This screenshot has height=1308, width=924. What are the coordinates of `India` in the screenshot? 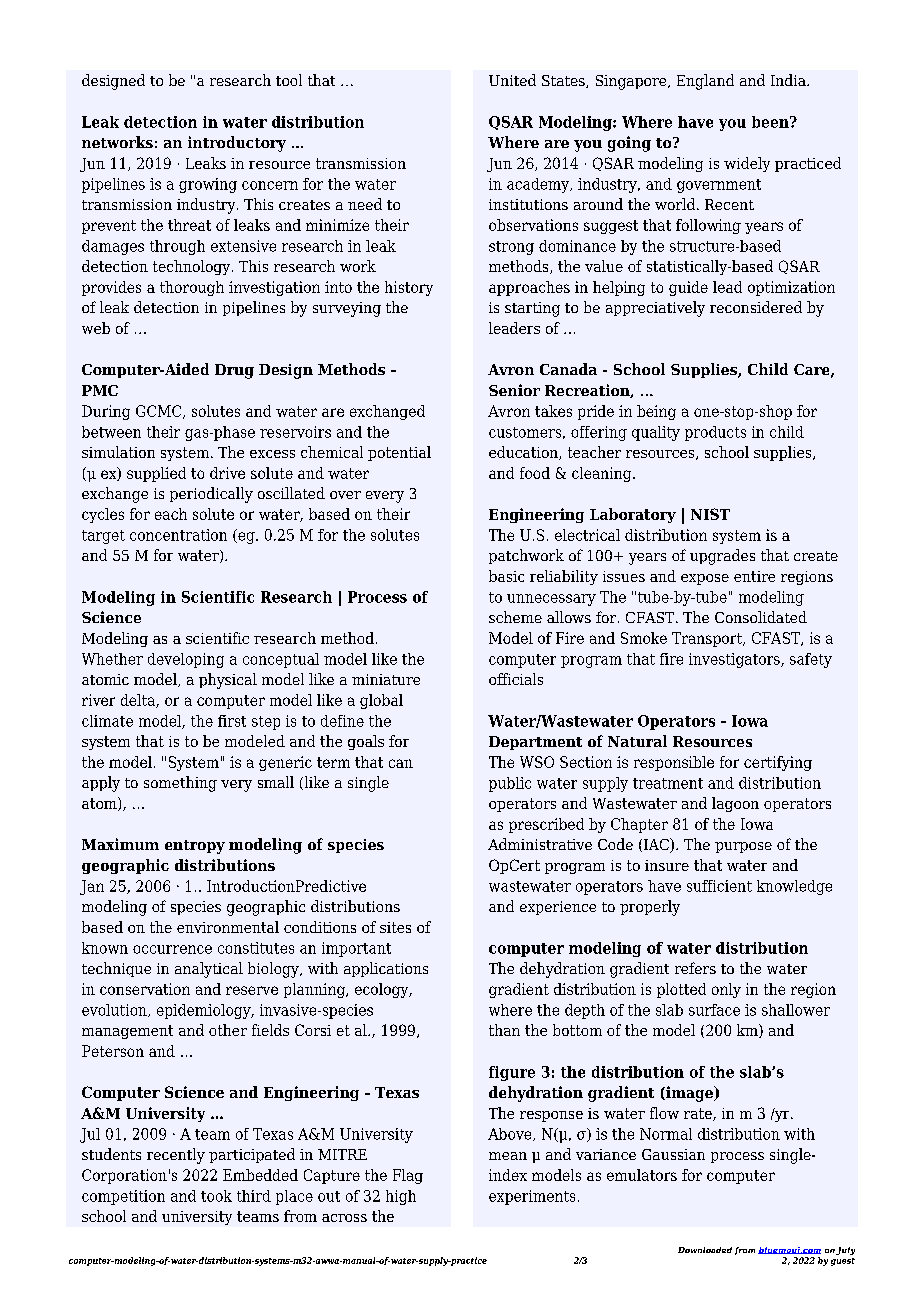 It's located at (789, 80).
